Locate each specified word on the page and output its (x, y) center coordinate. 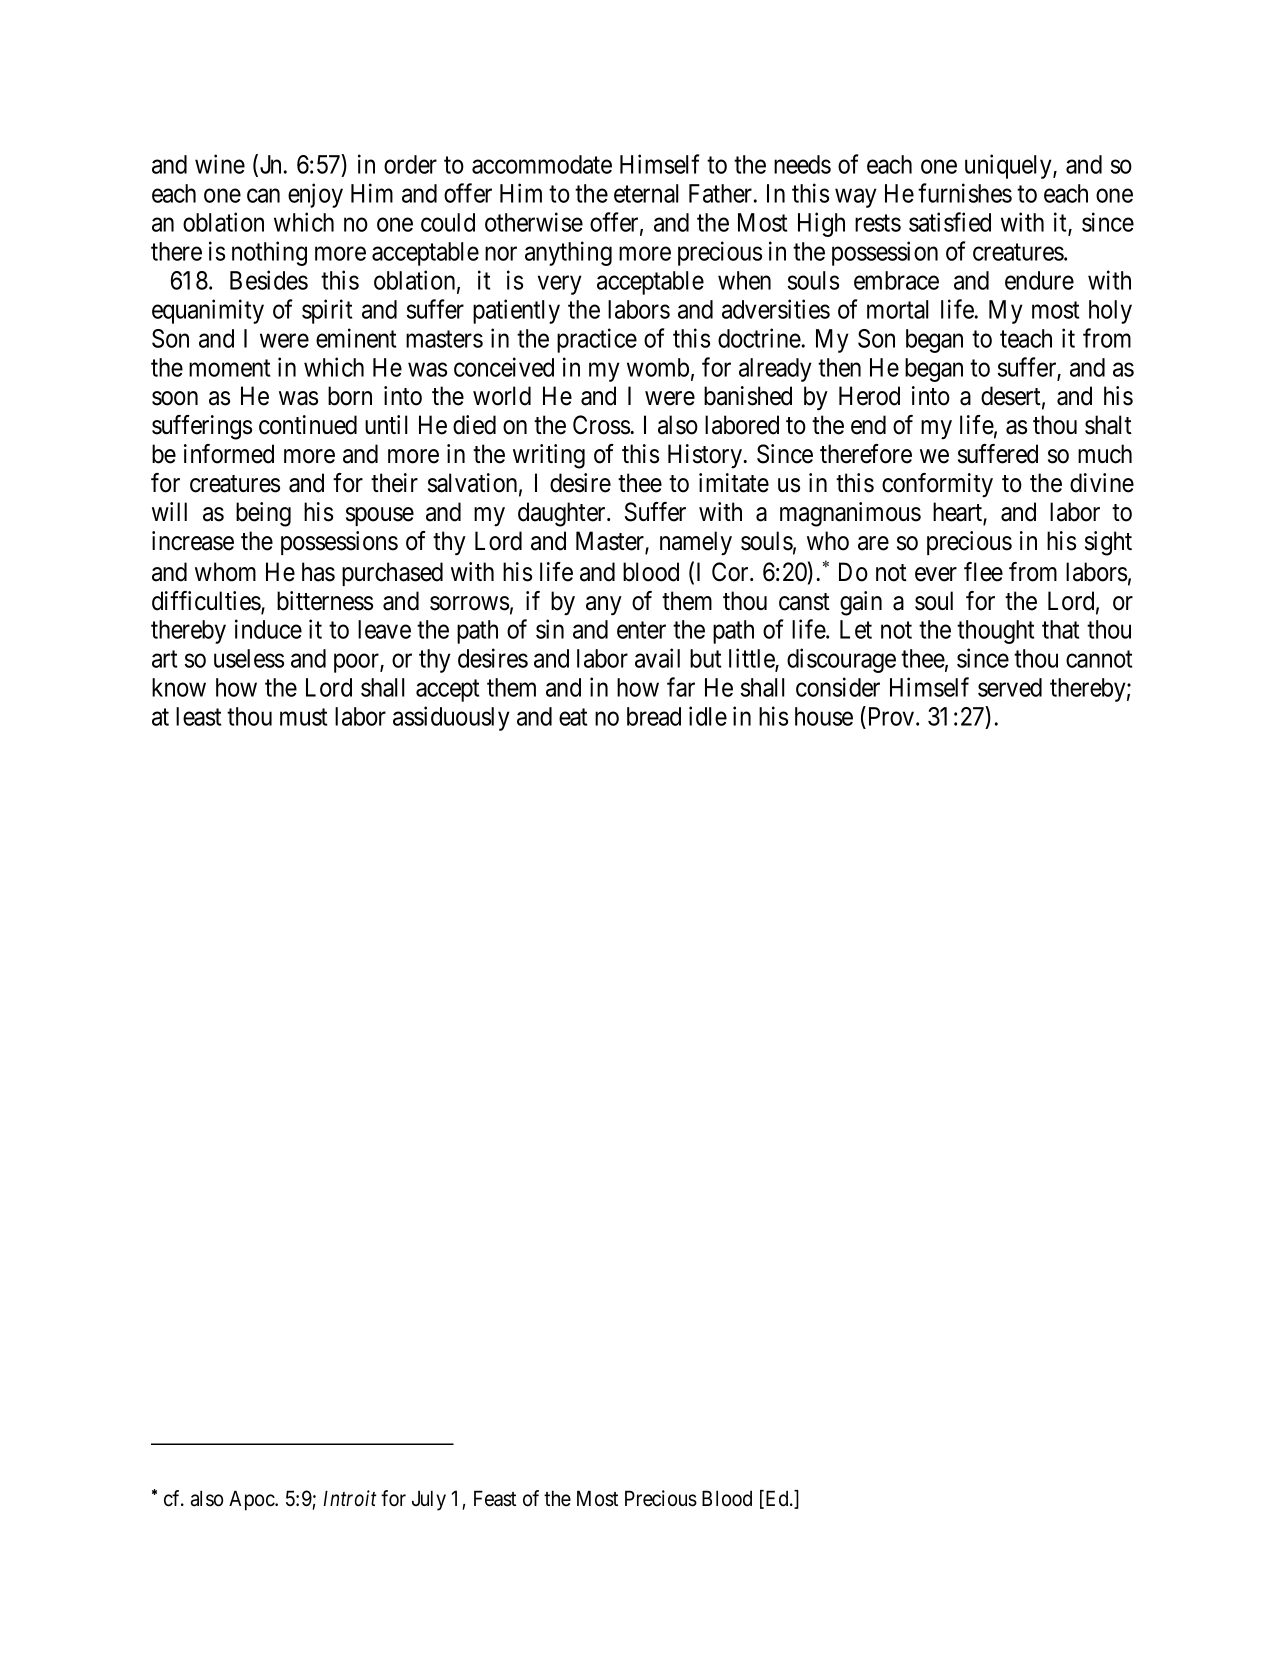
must (303, 717)
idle (708, 716)
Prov (891, 718)
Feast (495, 1498)
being (263, 514)
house (824, 716)
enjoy (315, 195)
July (429, 1500)
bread (654, 716)
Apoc (252, 1500)
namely (696, 543)
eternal (646, 193)
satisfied (950, 222)
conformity (937, 485)
